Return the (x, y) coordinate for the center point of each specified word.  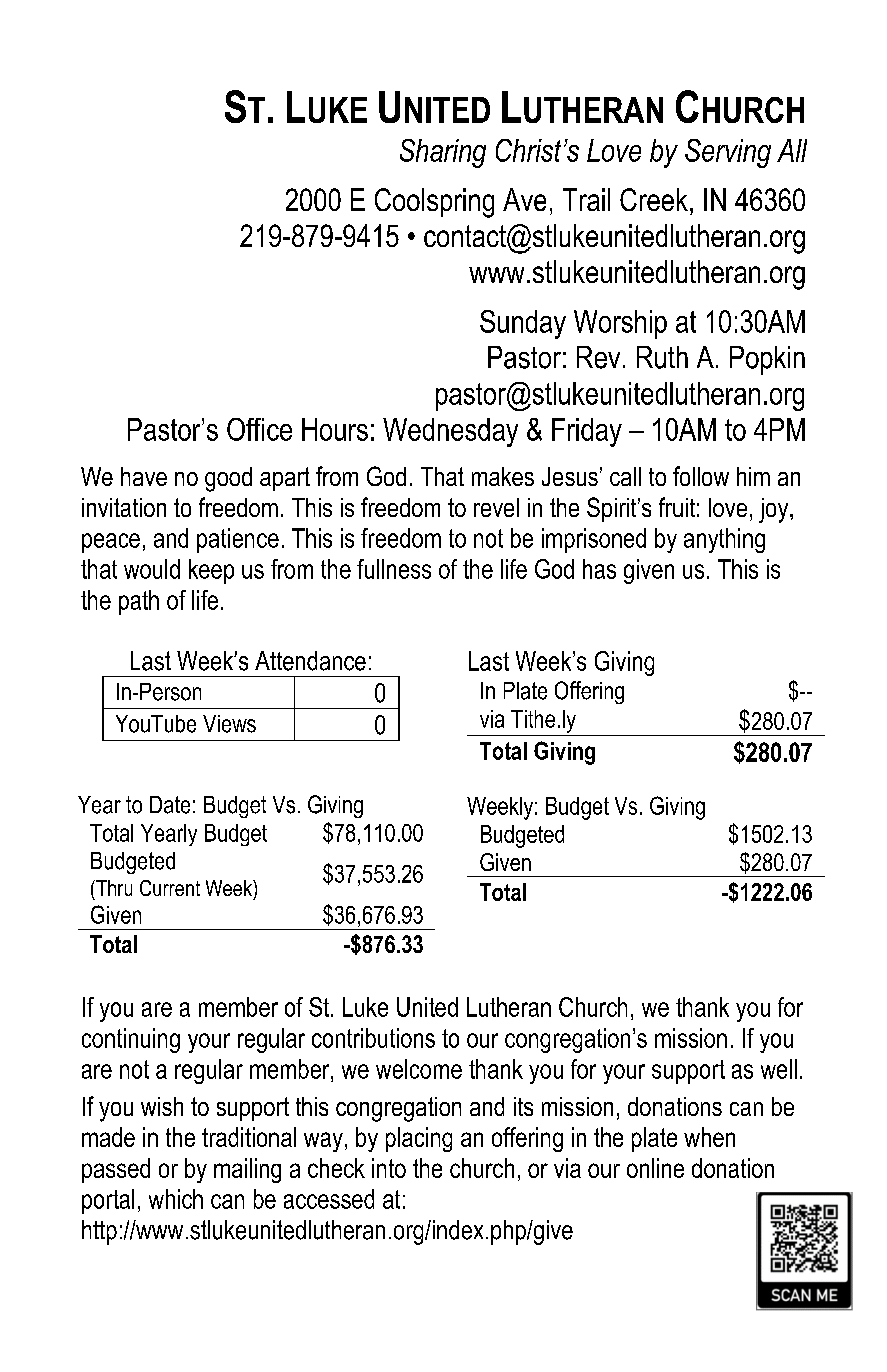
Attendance (310, 661)
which (176, 1199)
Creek (654, 199)
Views (229, 724)
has (599, 569)
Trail (586, 199)
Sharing (443, 153)
